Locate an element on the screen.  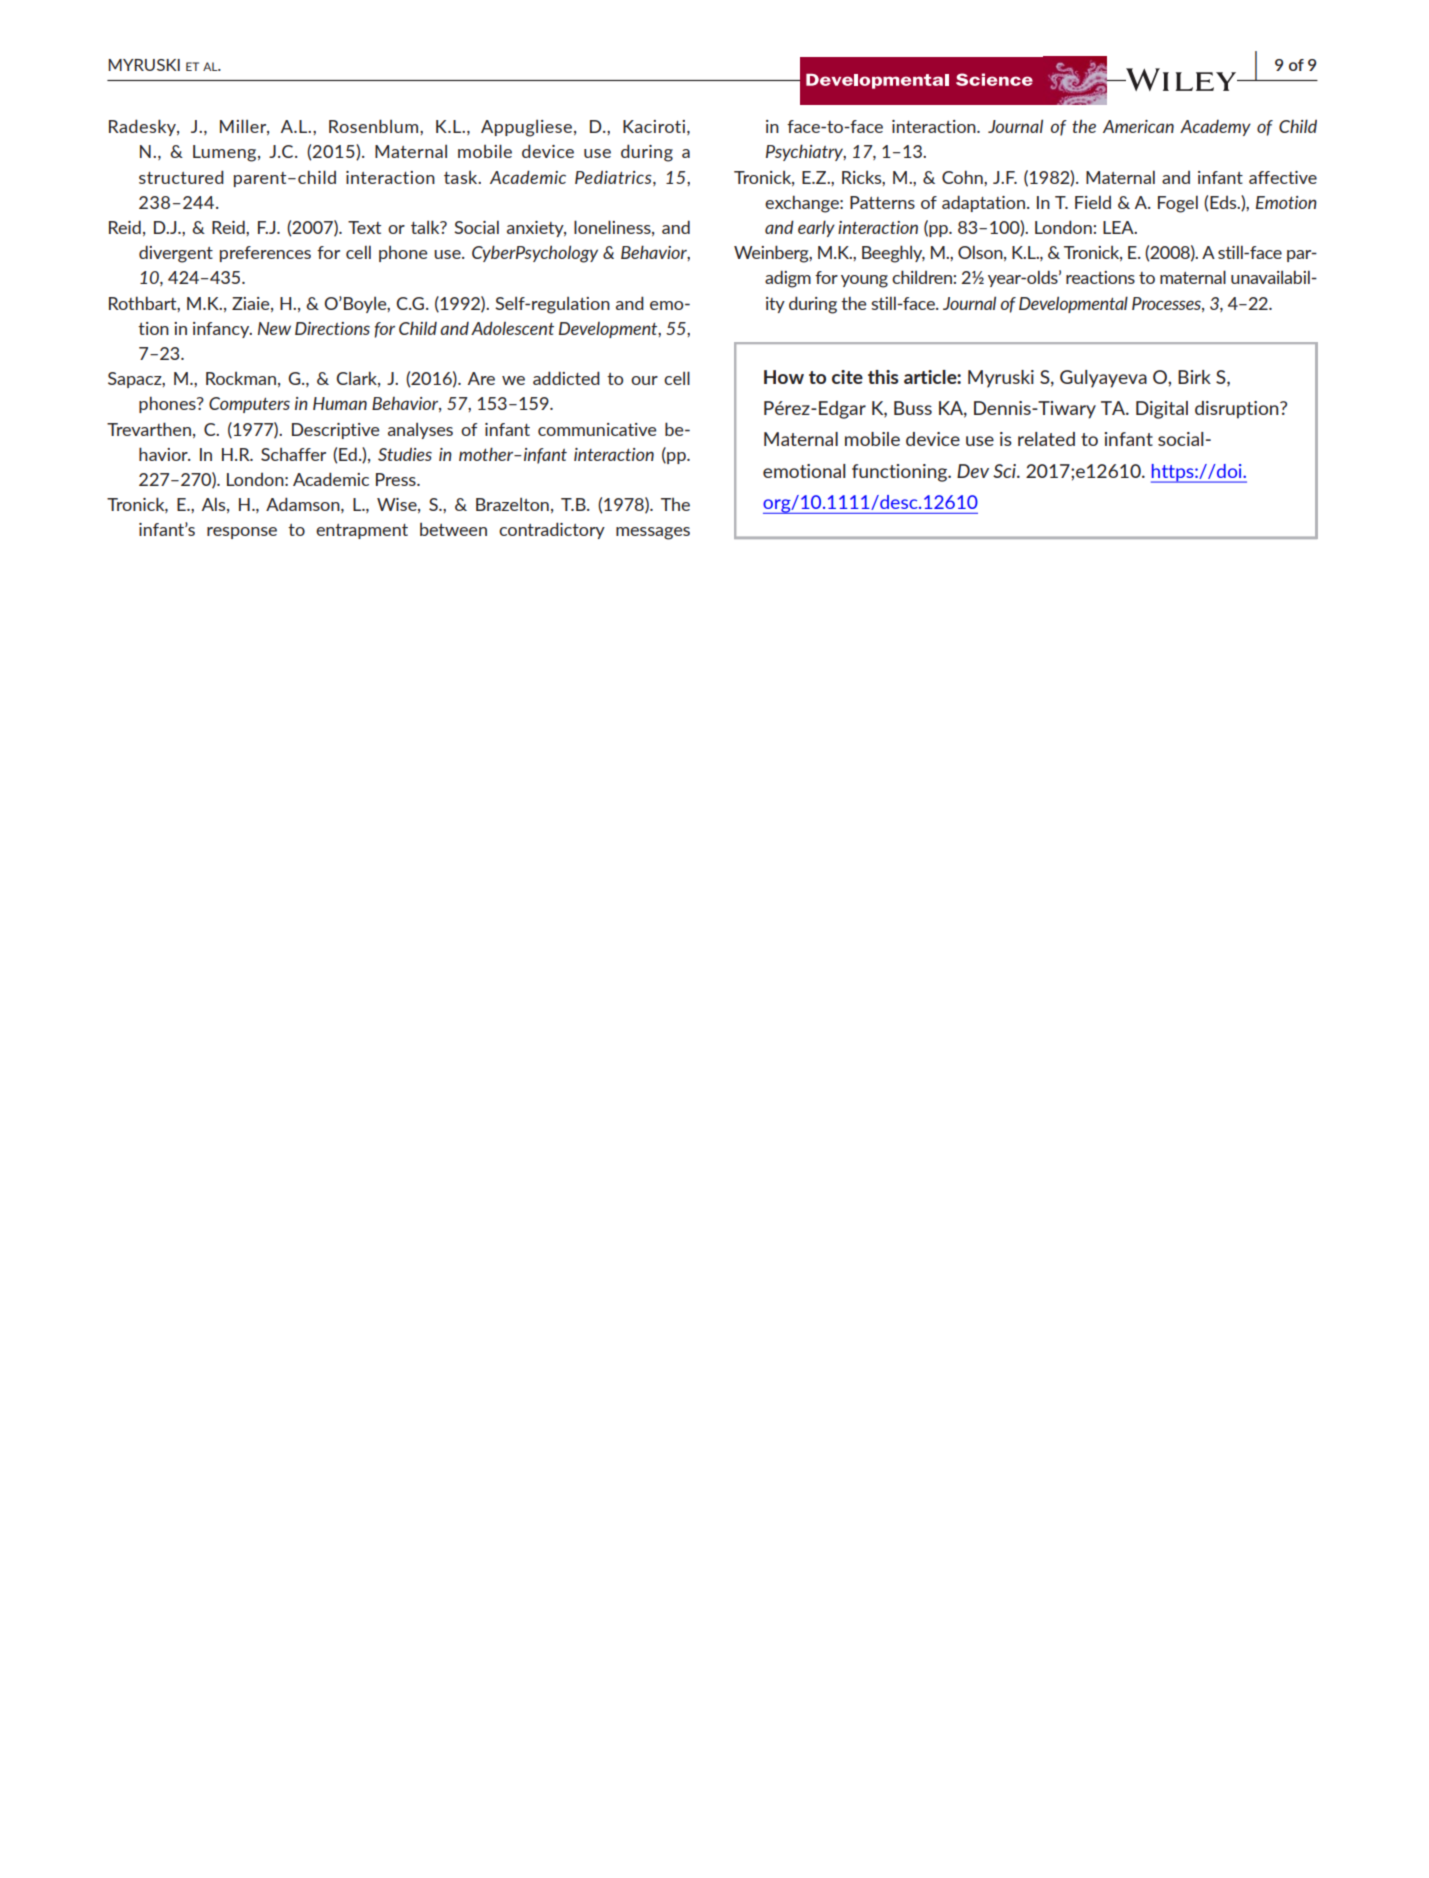
communicative is located at coordinates (597, 429).
